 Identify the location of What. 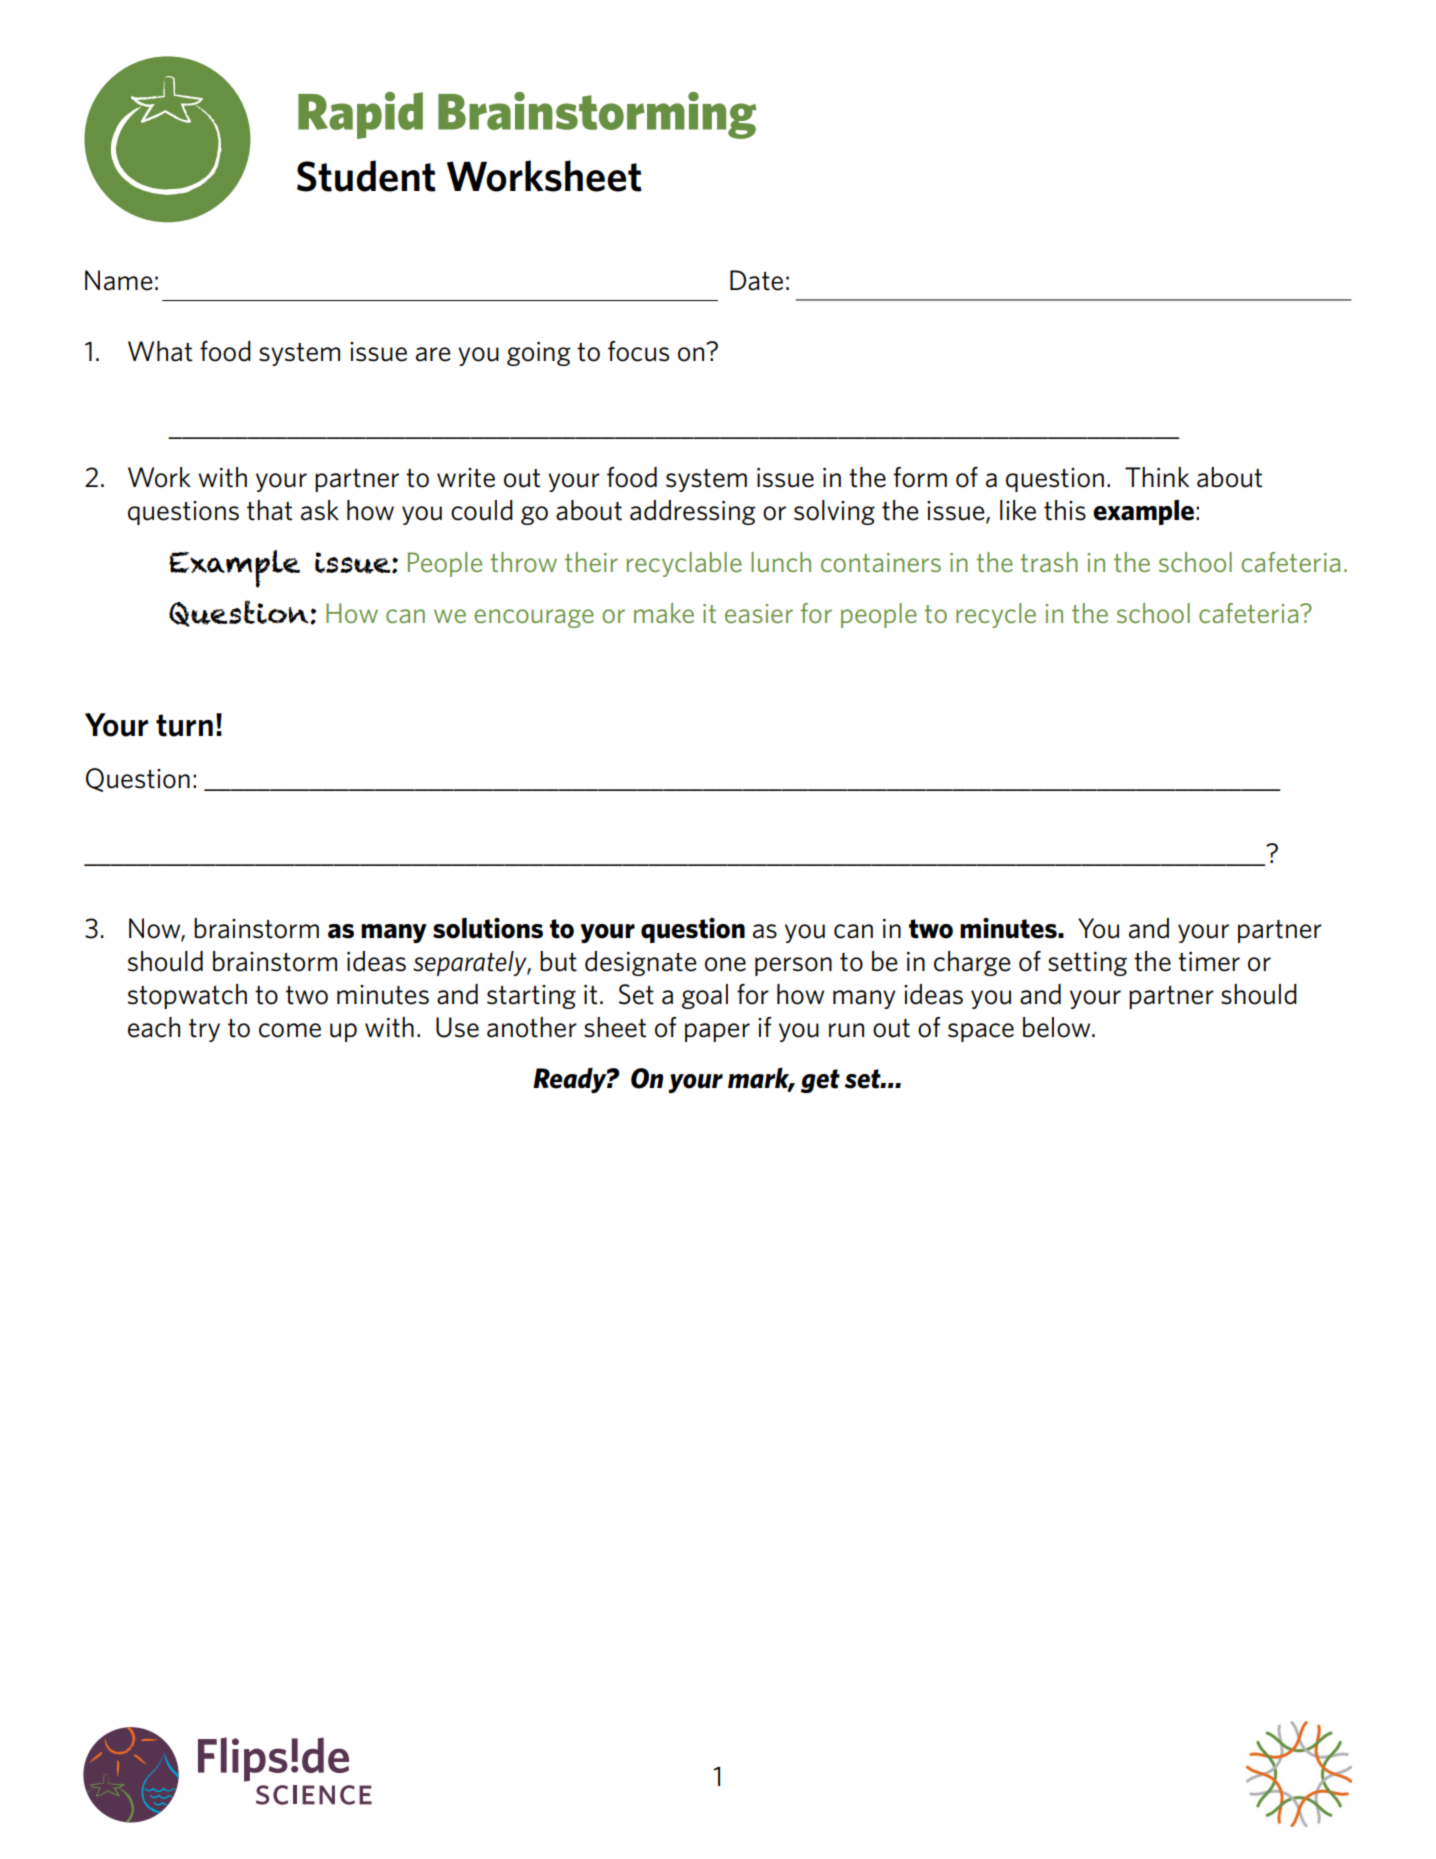
(160, 351).
